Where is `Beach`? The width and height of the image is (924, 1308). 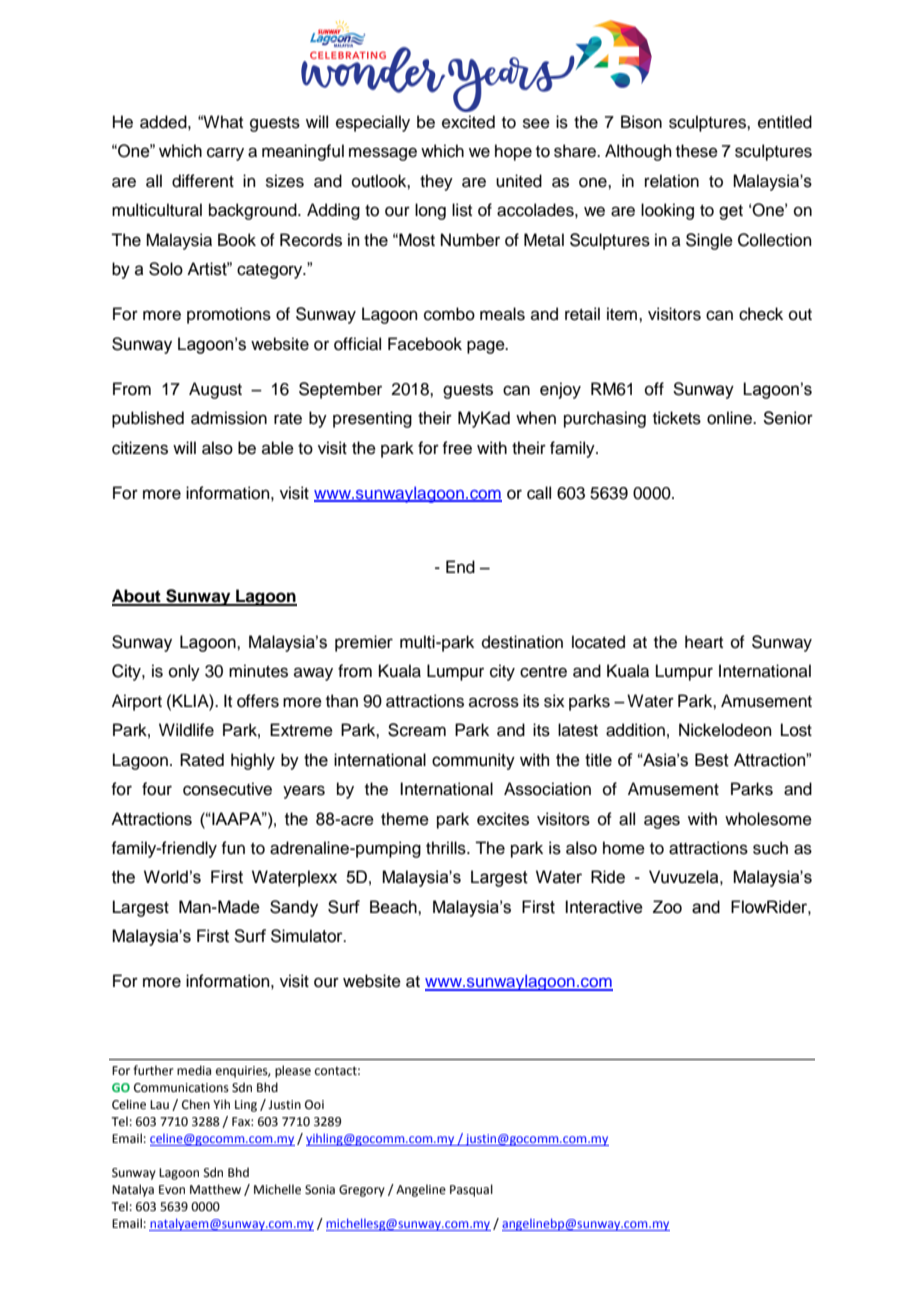
Beach is located at coordinates (394, 907).
